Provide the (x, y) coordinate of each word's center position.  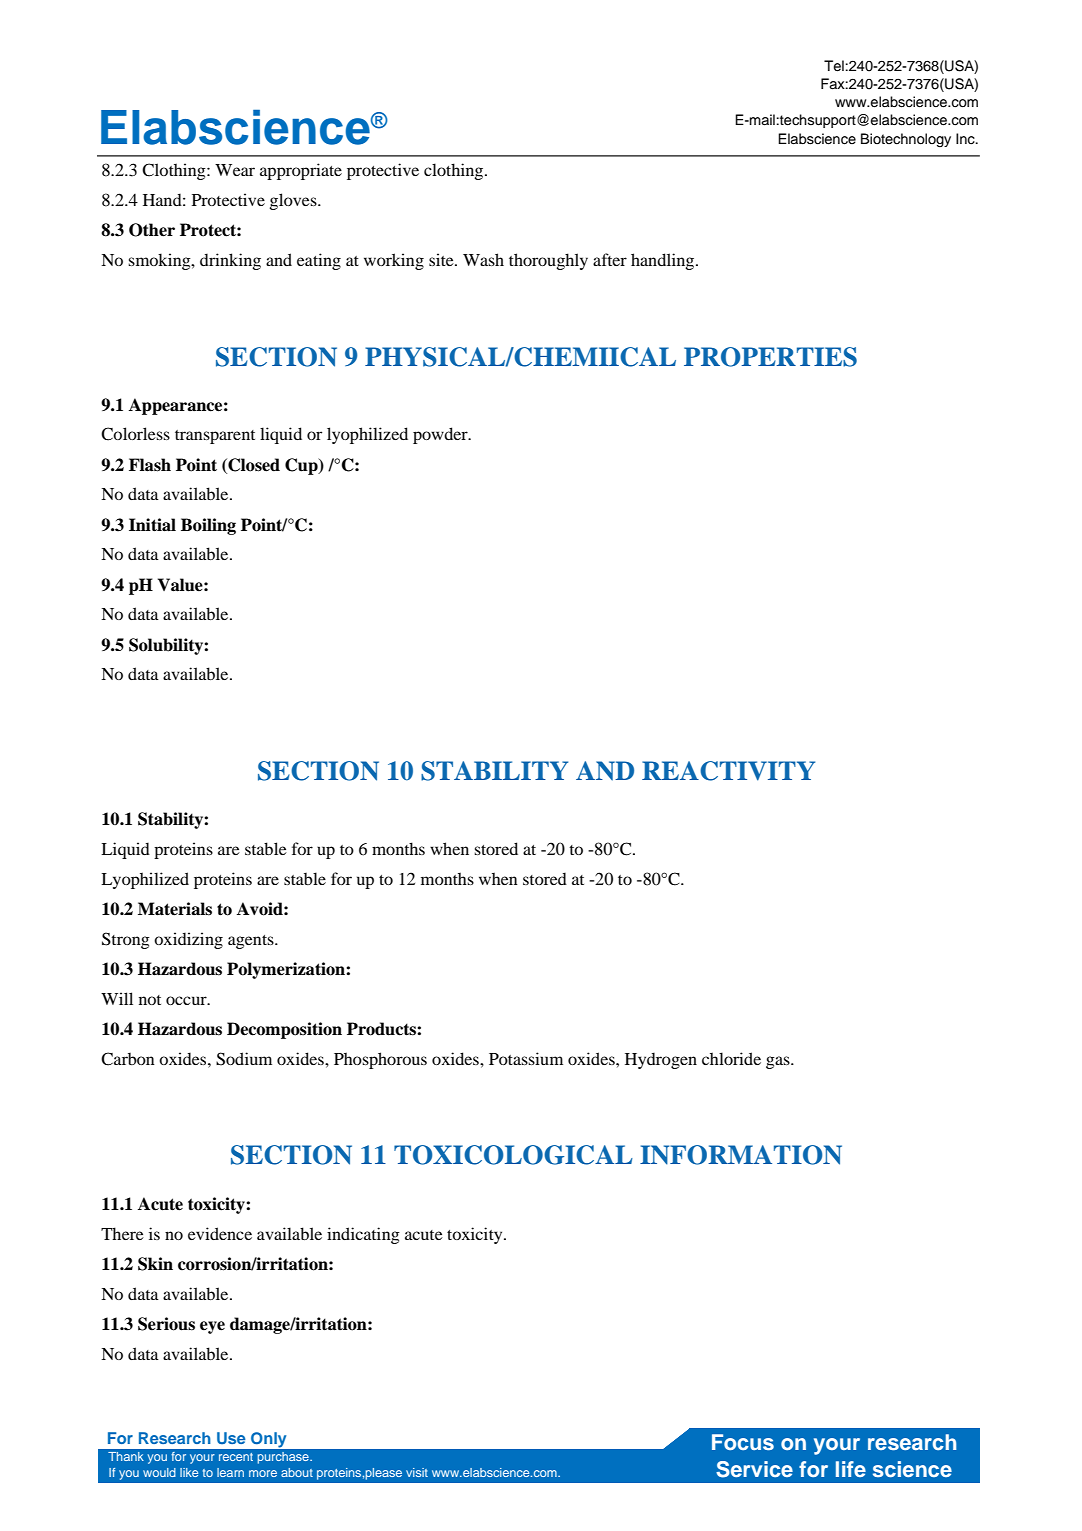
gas (779, 1062)
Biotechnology (906, 140)
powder (441, 435)
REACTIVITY (728, 771)
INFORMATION (741, 1155)
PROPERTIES (770, 357)
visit (417, 1472)
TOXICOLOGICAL (513, 1155)
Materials (175, 909)
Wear (235, 170)
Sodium (244, 1059)
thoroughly (548, 261)
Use (231, 1438)
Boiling (208, 526)
